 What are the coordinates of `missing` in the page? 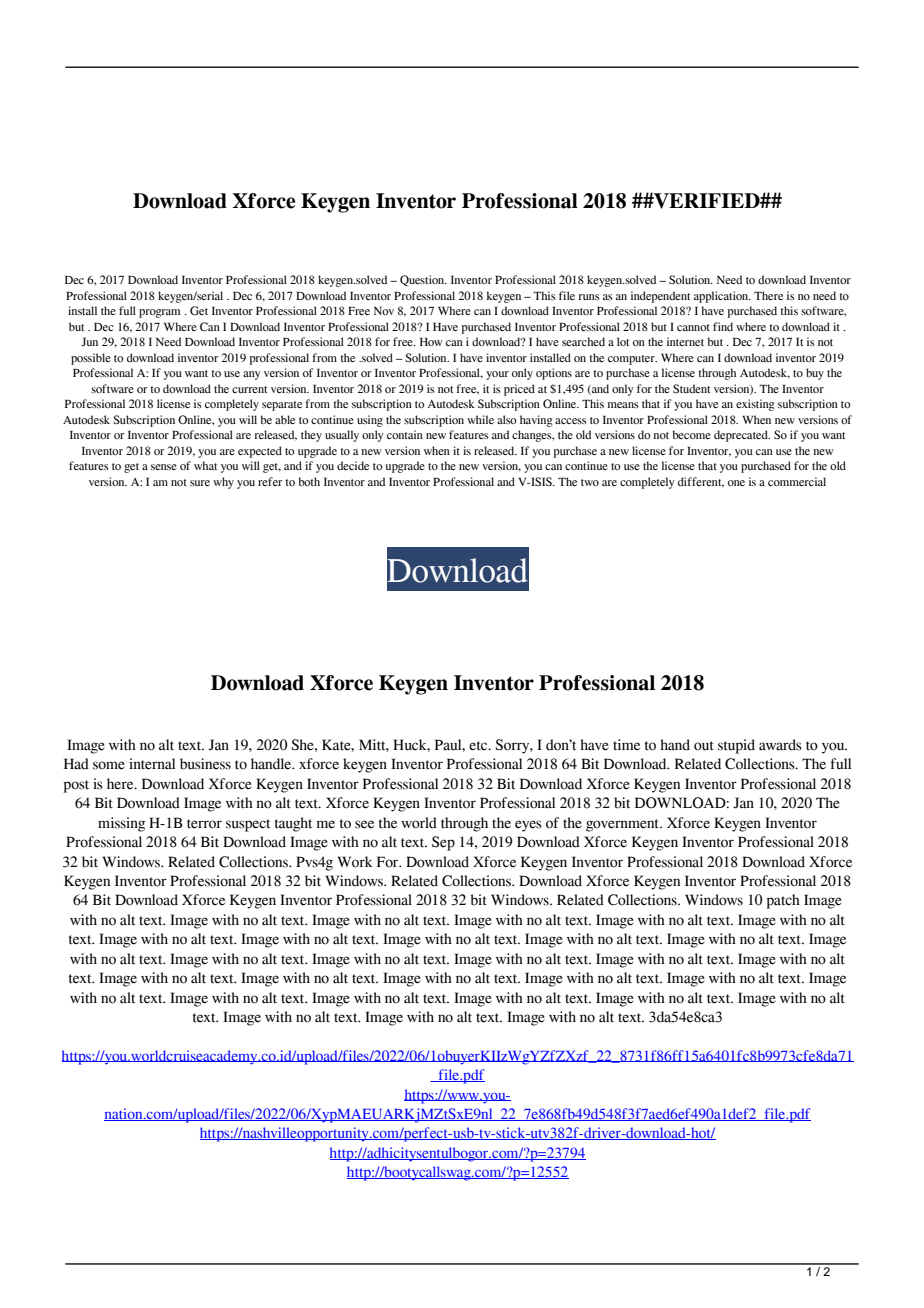 It's located at (121, 824).
